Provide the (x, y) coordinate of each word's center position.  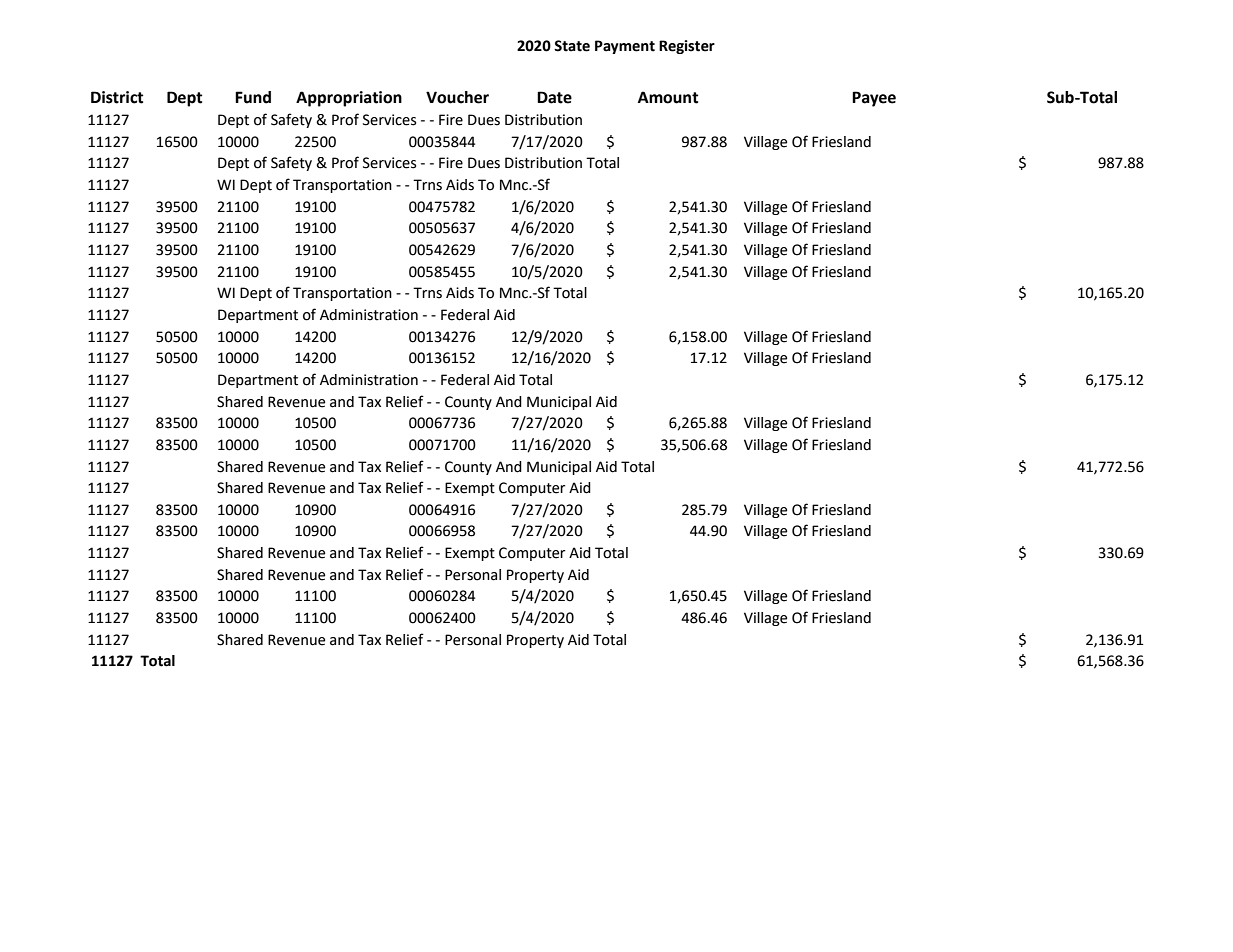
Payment (625, 47)
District (117, 97)
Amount (668, 97)
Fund (253, 97)
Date (554, 97)
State (572, 46)
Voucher (457, 97)
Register (687, 47)
